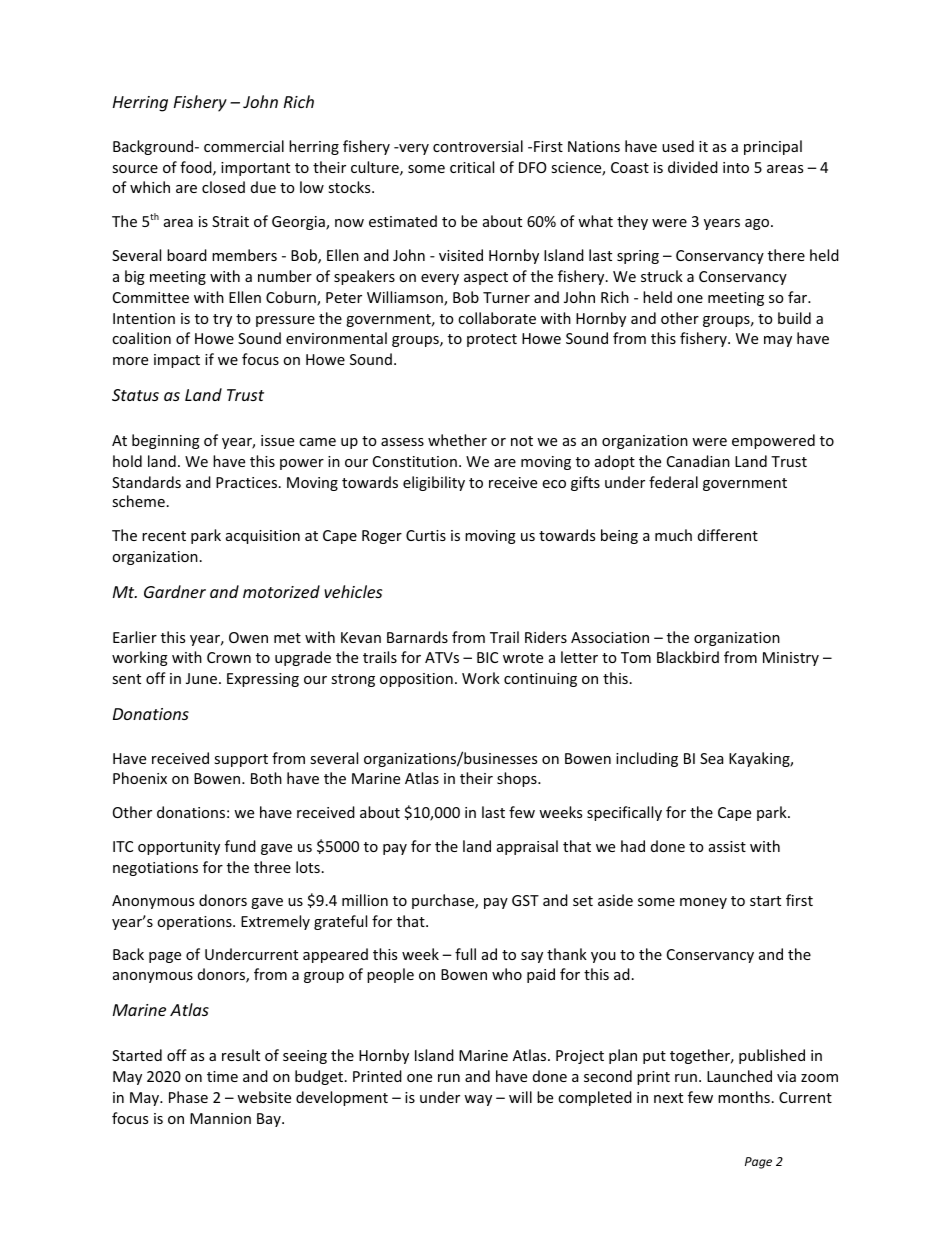 Image resolution: width=952 pixels, height=1233 pixels. What do you see at coordinates (527, 847) in the screenshot?
I see `appraisal` at bounding box center [527, 847].
